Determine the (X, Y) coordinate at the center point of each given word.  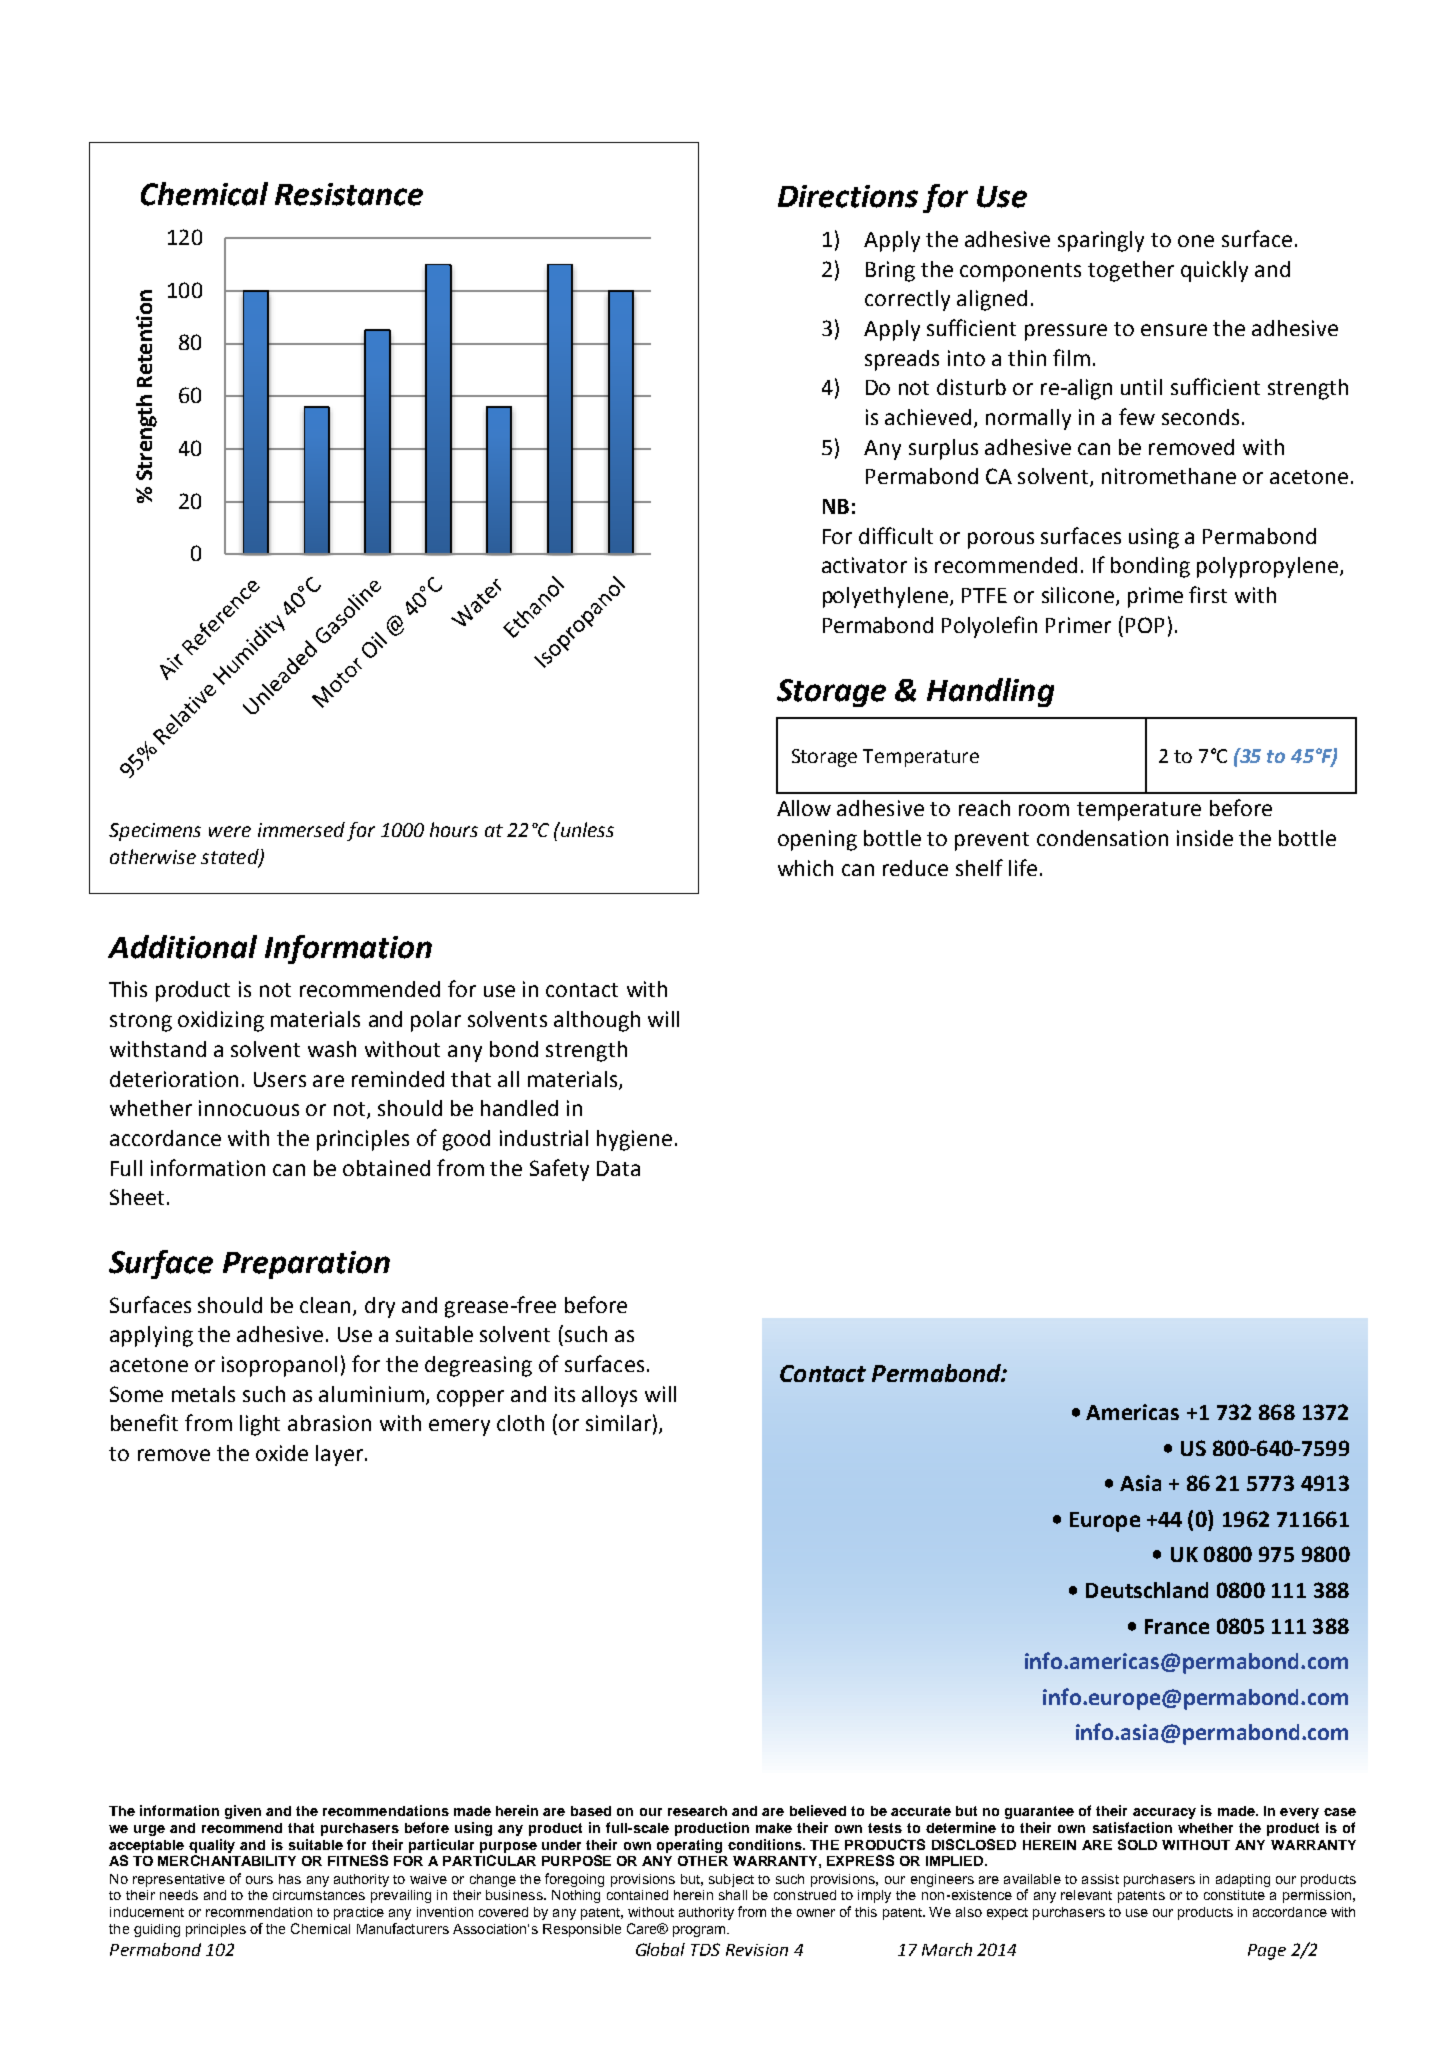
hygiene (634, 1140)
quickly (1214, 271)
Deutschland (1147, 1590)
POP (1145, 625)
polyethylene (887, 597)
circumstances (319, 1895)
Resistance (349, 194)
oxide (282, 1453)
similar (618, 1423)
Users (280, 1079)
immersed (301, 829)
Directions (848, 196)
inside (1205, 838)
